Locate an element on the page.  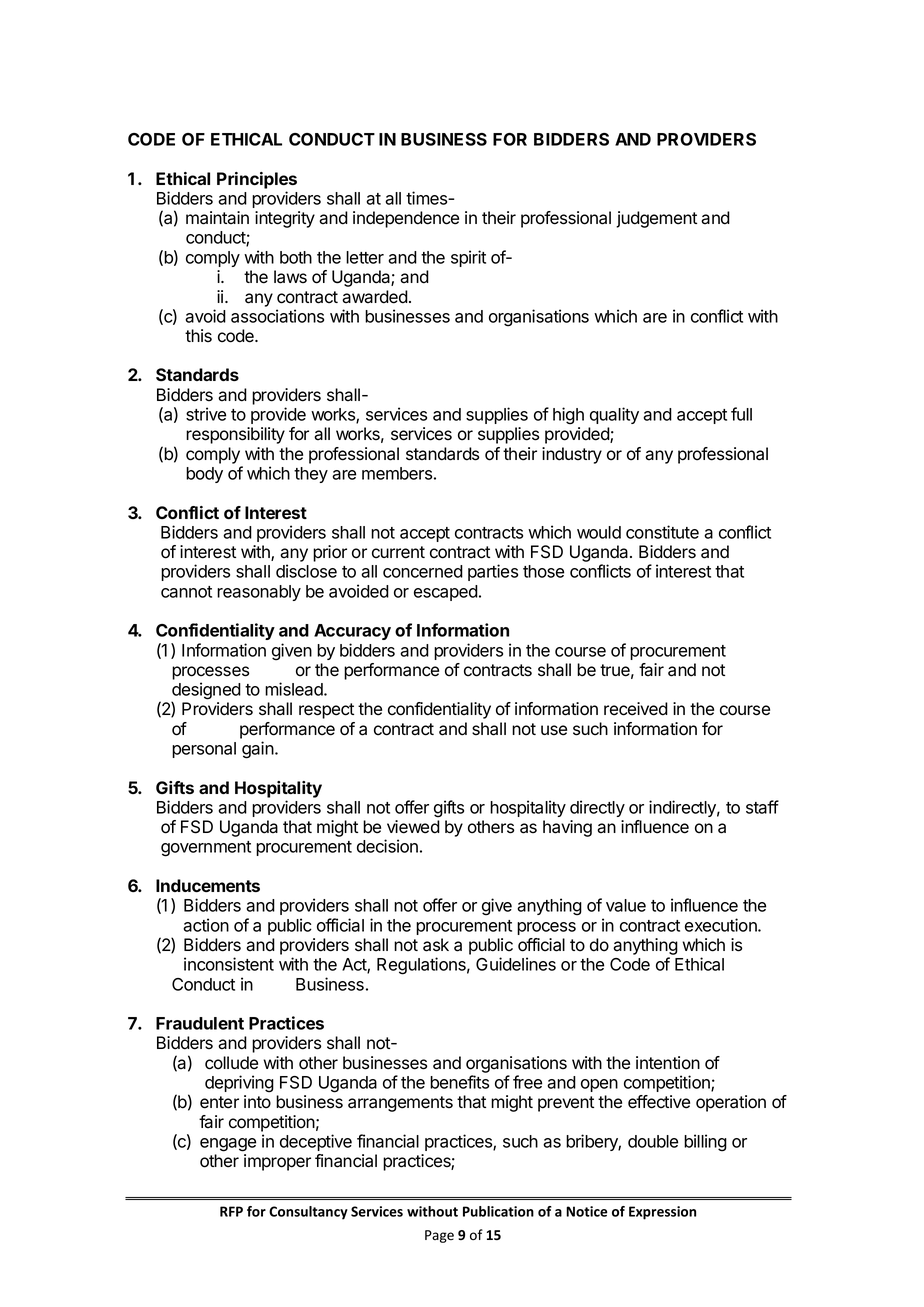
Page is located at coordinates (439, 1236).
